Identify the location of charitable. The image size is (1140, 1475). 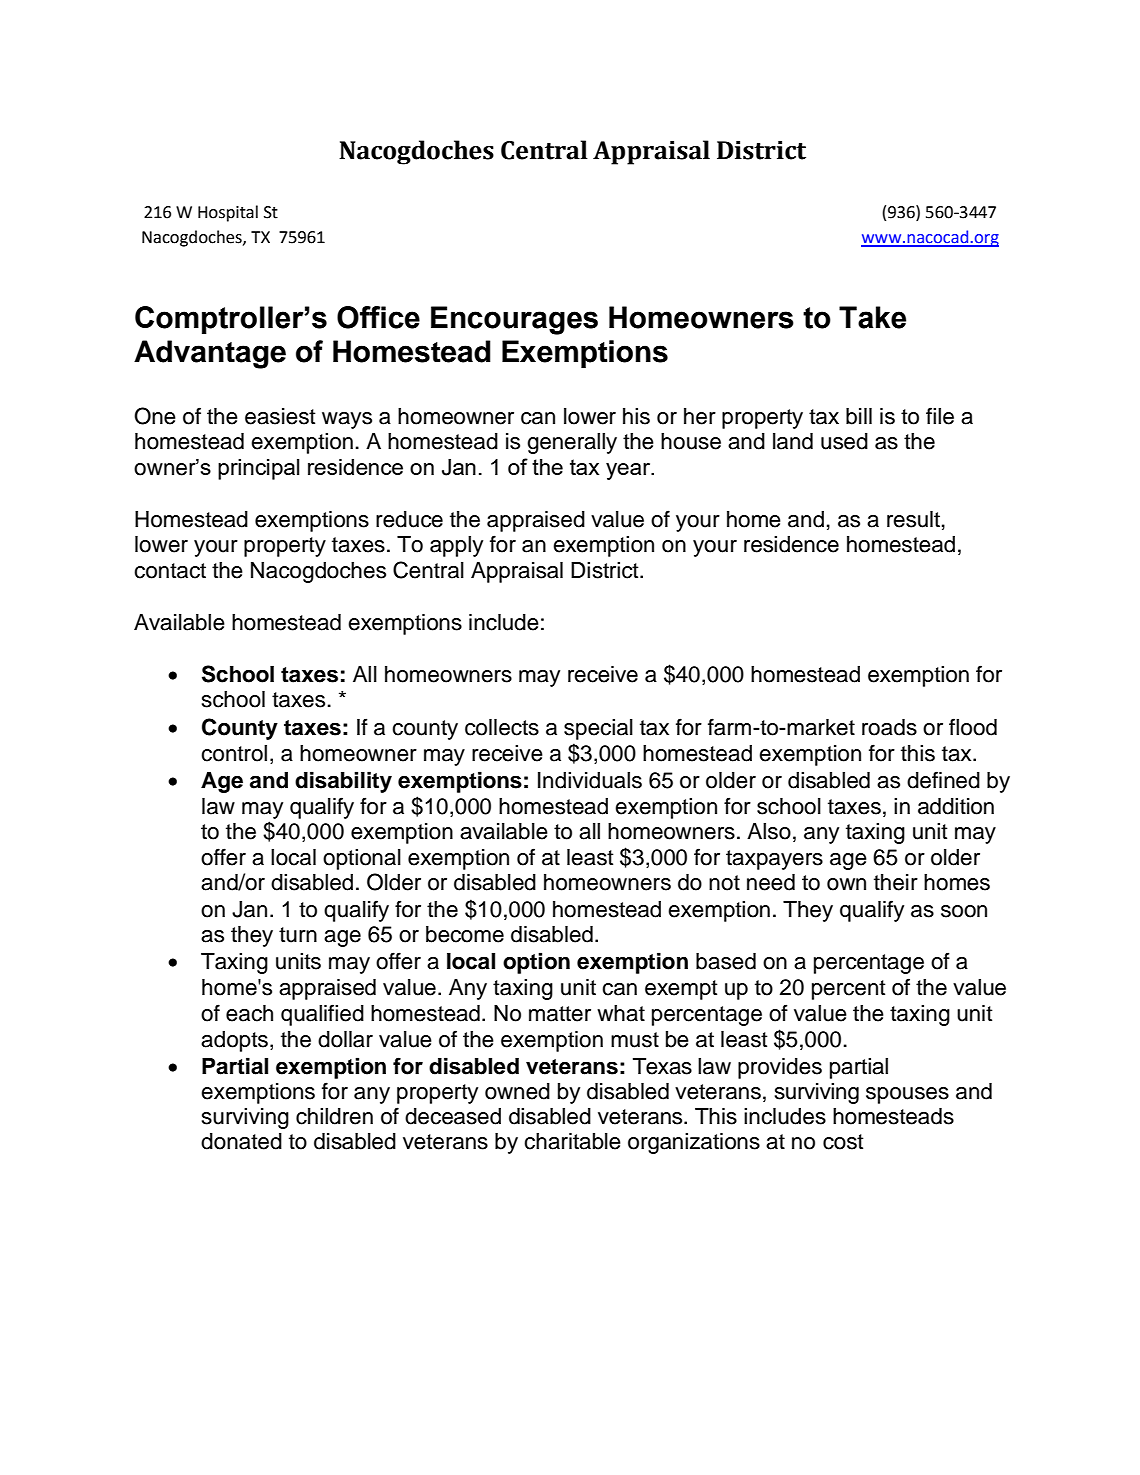
(572, 1141).
